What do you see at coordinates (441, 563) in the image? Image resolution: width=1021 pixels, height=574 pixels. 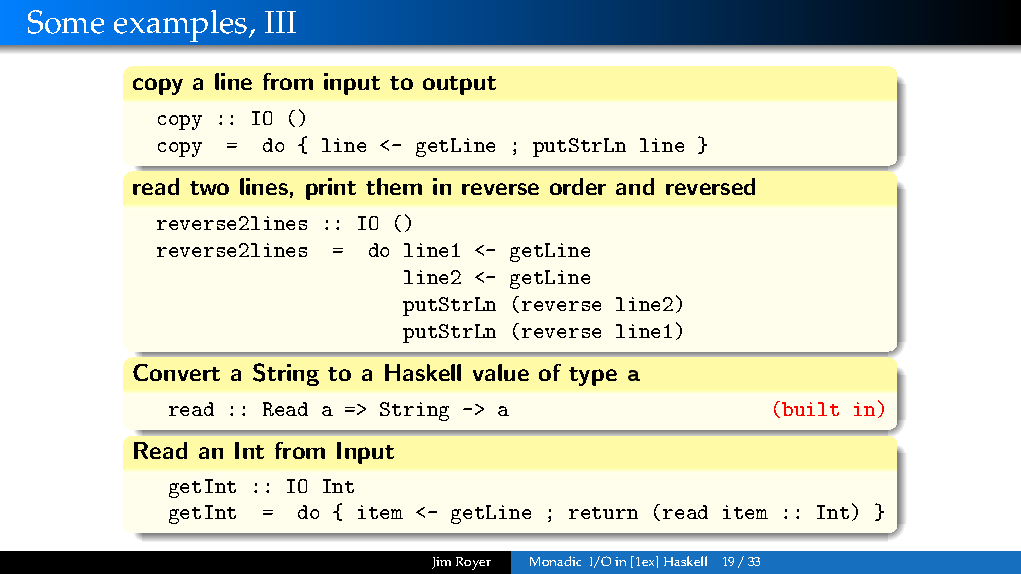 I see `Jim` at bounding box center [441, 563].
